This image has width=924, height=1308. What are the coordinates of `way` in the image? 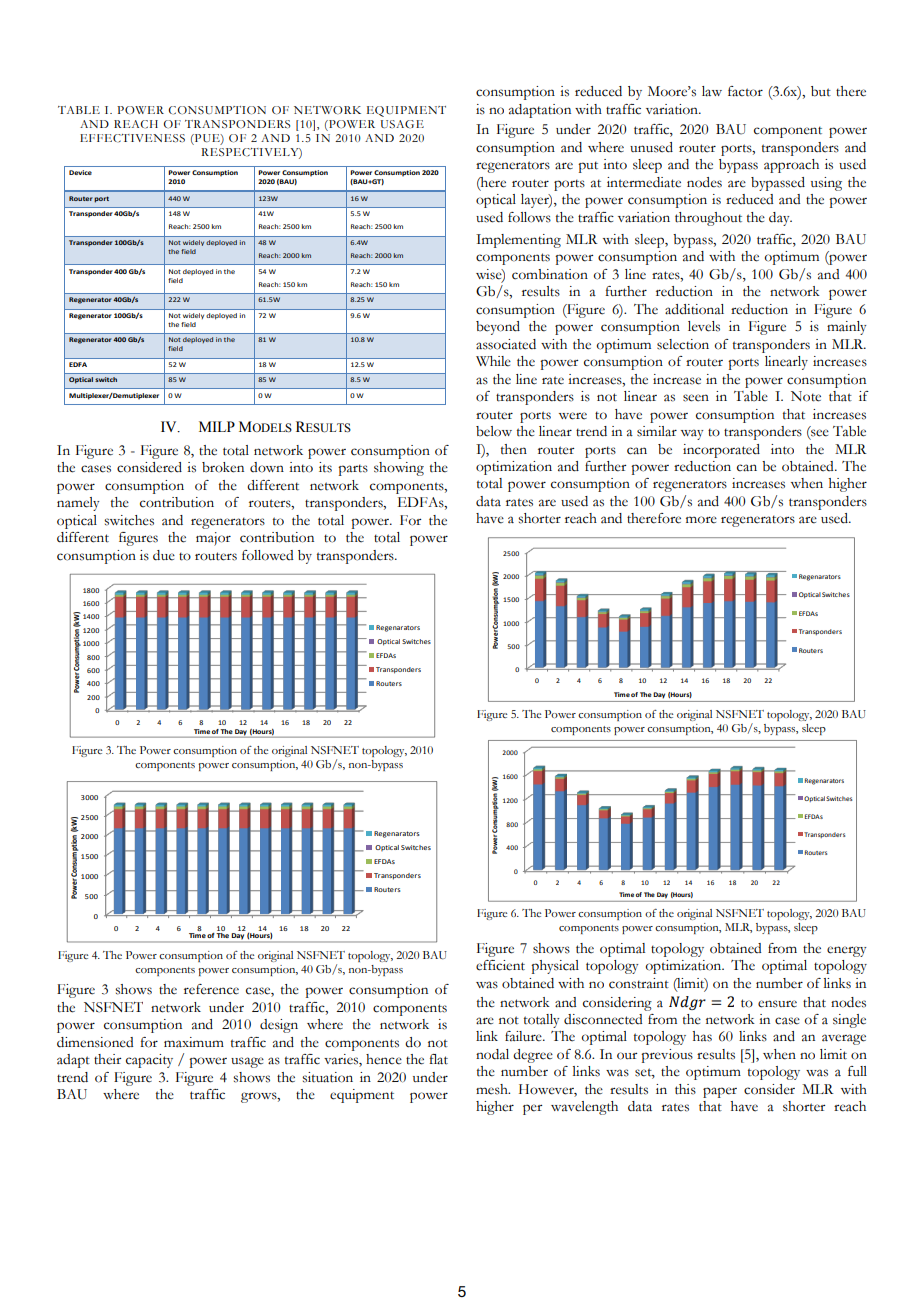 It's located at (692, 434).
